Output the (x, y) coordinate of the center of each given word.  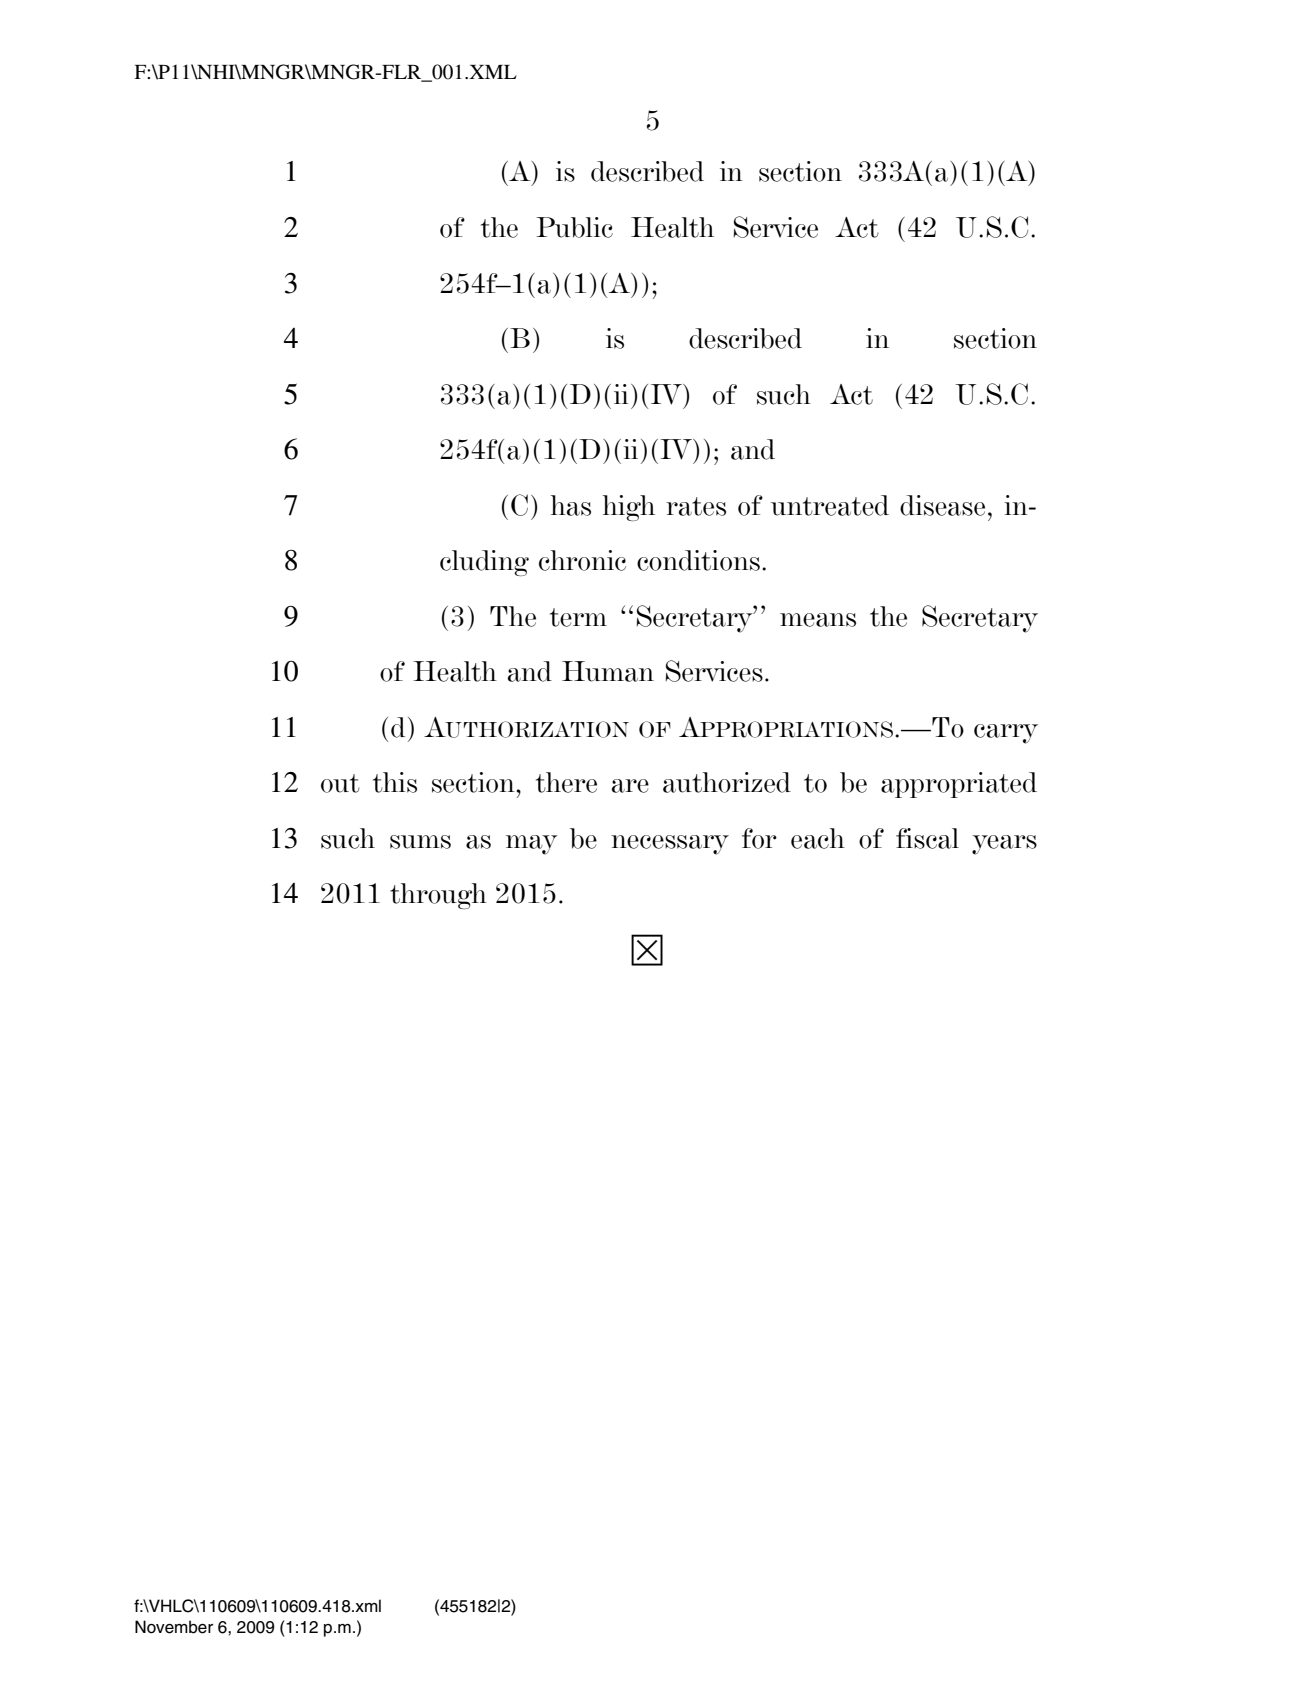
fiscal (927, 838)
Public (574, 227)
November (174, 1627)
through (438, 896)
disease (942, 505)
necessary (670, 845)
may (531, 845)
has (571, 505)
